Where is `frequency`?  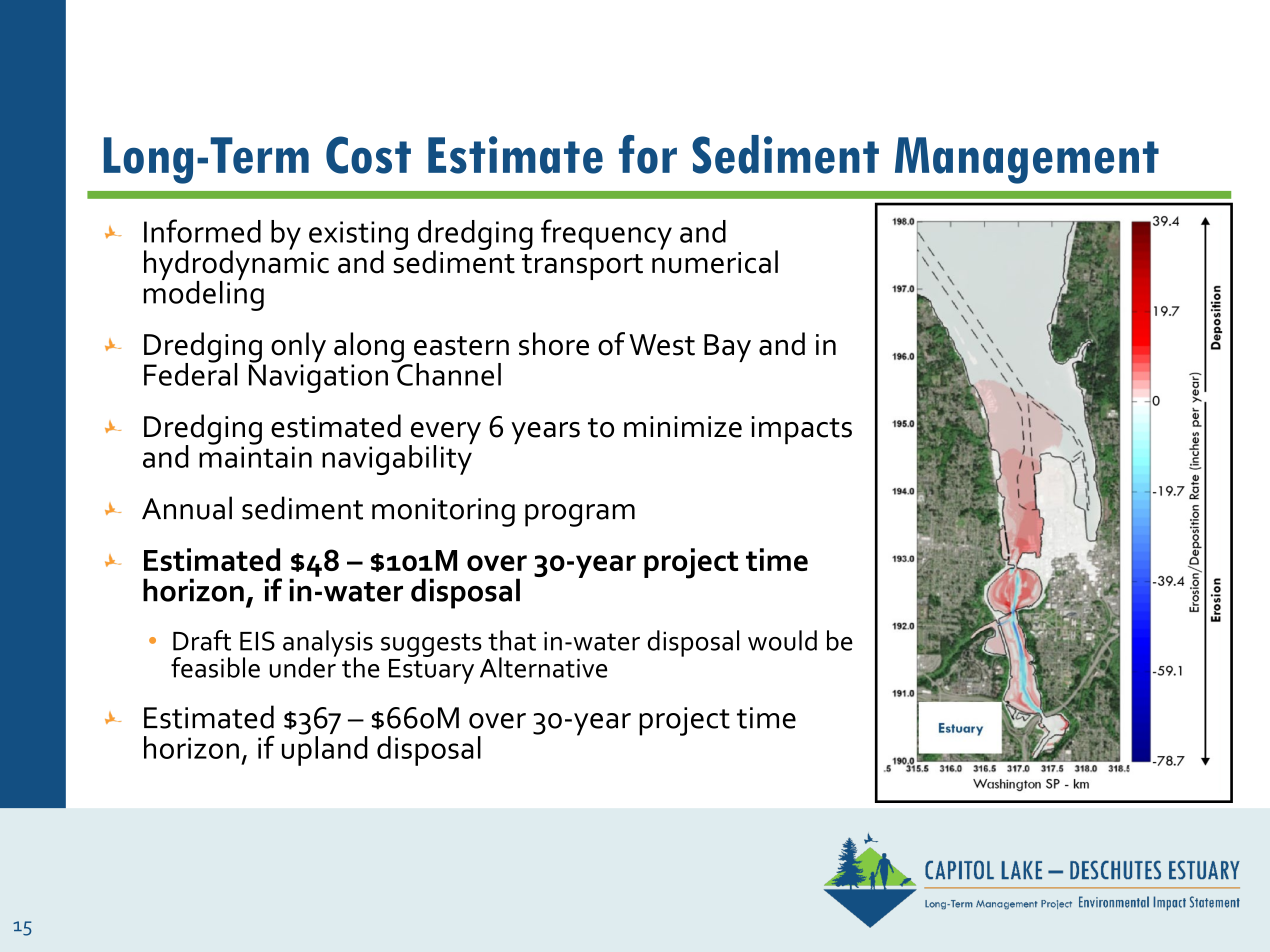 frequency is located at coordinates (606, 234).
